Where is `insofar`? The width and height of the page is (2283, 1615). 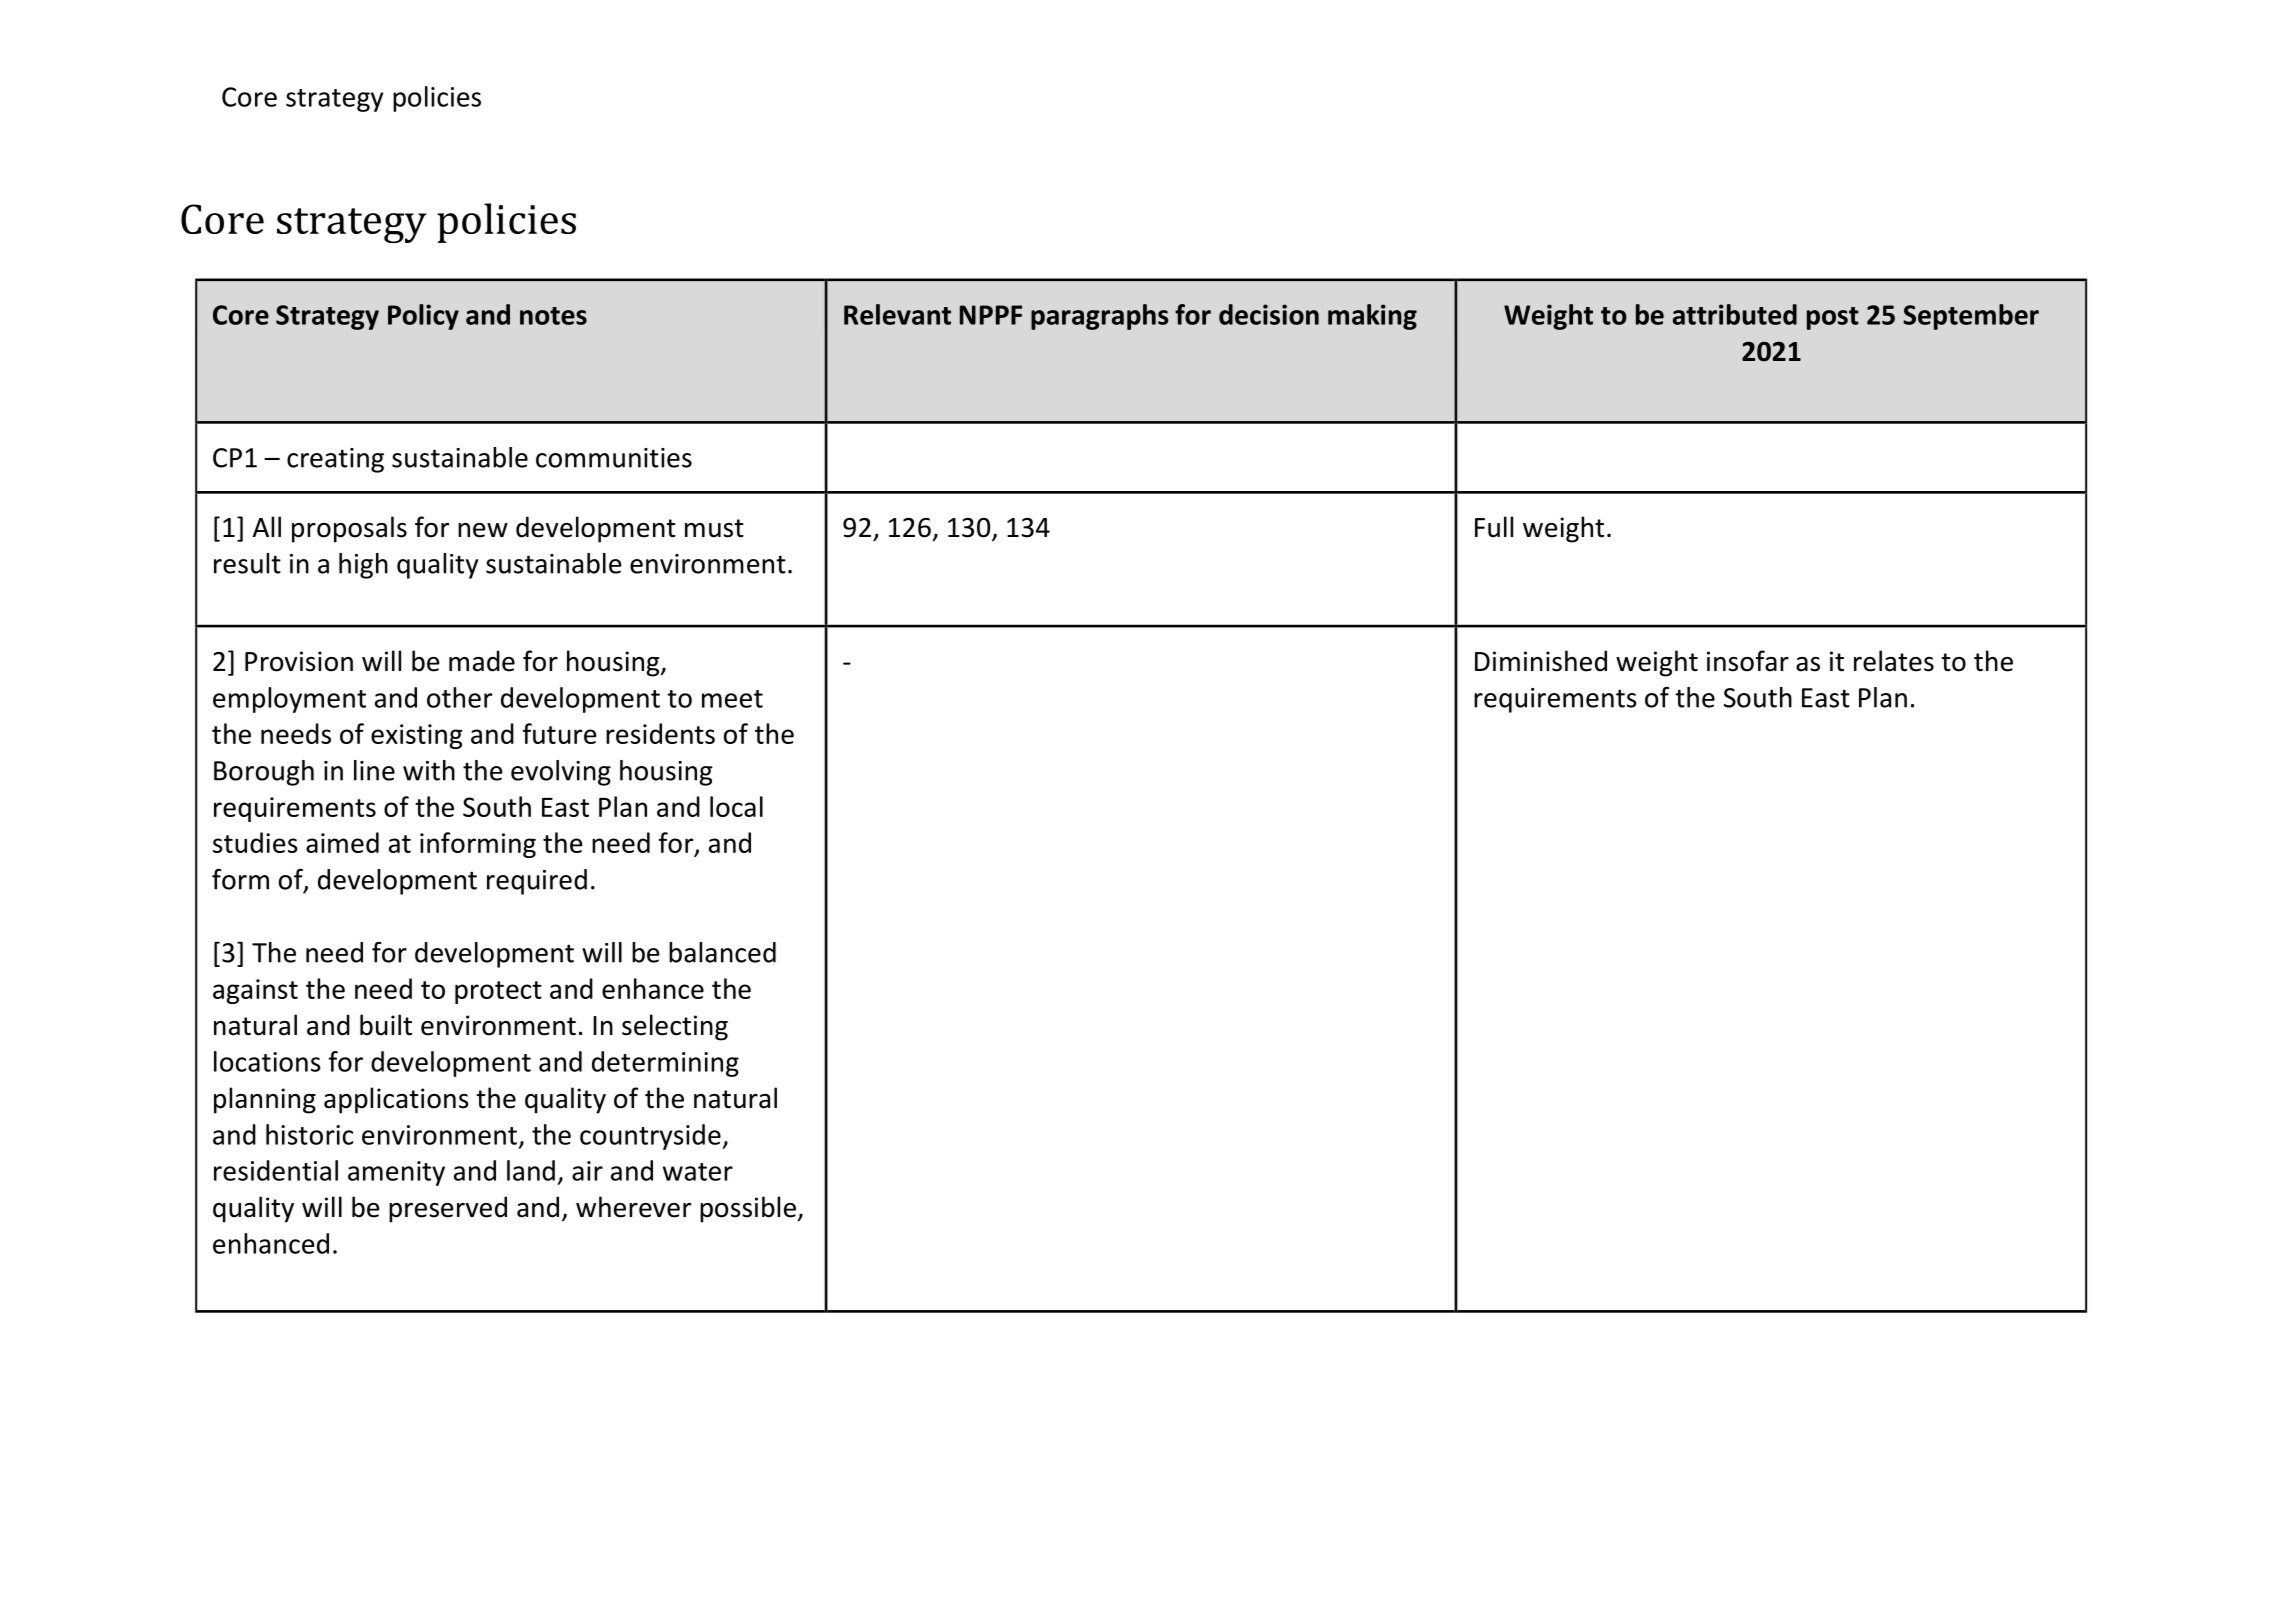 insofar is located at coordinates (1748, 661).
